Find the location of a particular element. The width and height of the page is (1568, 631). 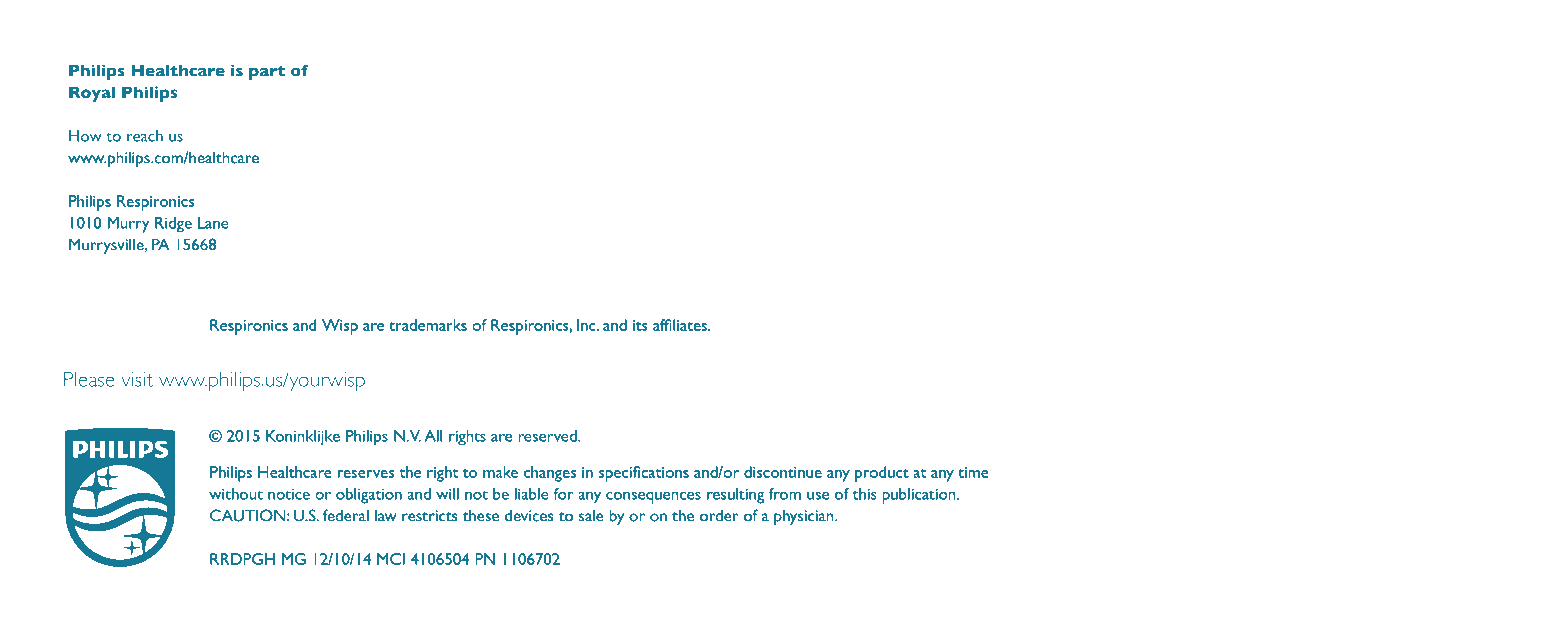

visit is located at coordinates (137, 379).
